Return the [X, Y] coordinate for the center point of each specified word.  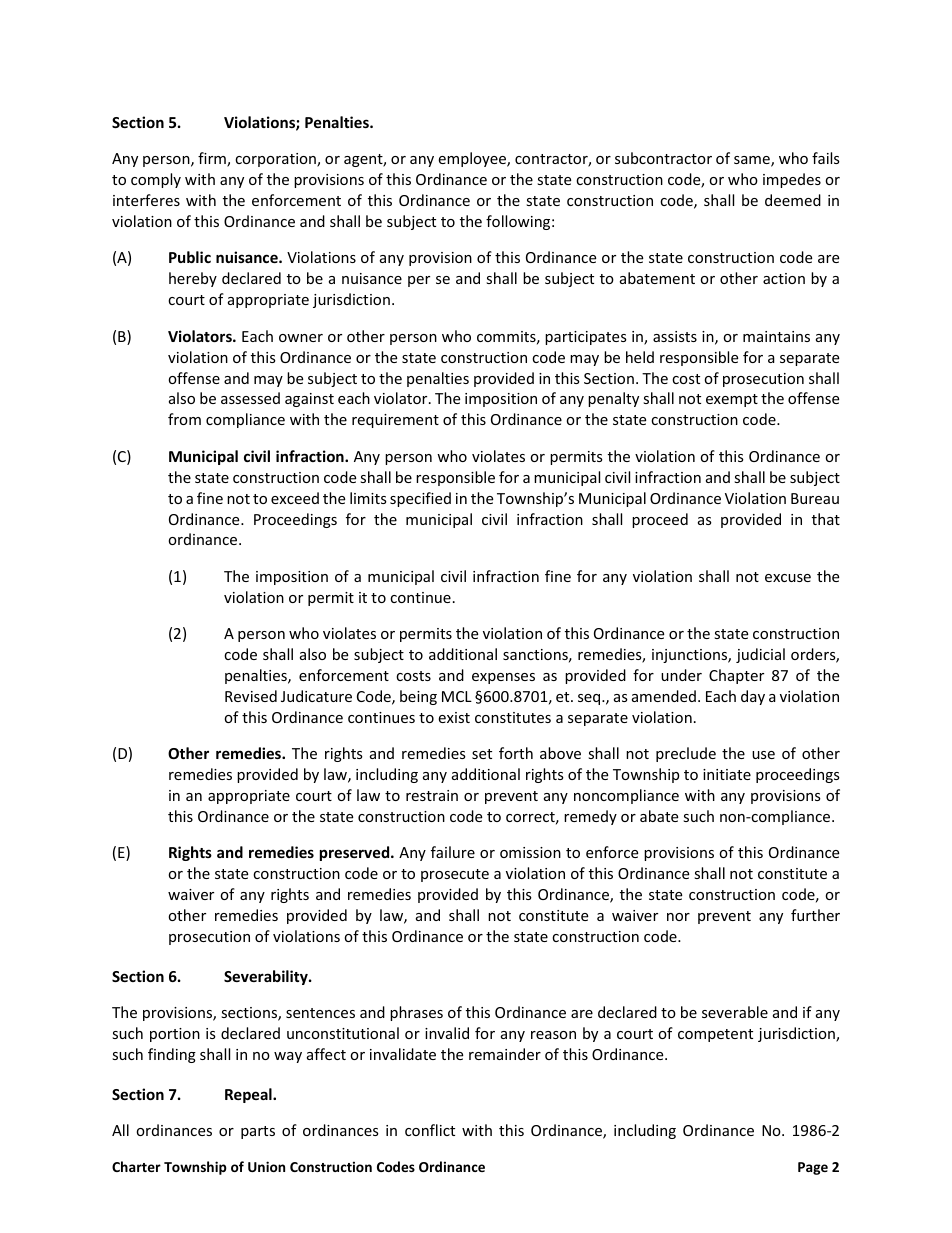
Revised [251, 696]
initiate [727, 774]
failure [453, 852]
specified [420, 499]
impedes [792, 180]
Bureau [815, 498]
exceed [295, 498]
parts [258, 1132]
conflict [430, 1130]
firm [213, 159]
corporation [276, 160]
